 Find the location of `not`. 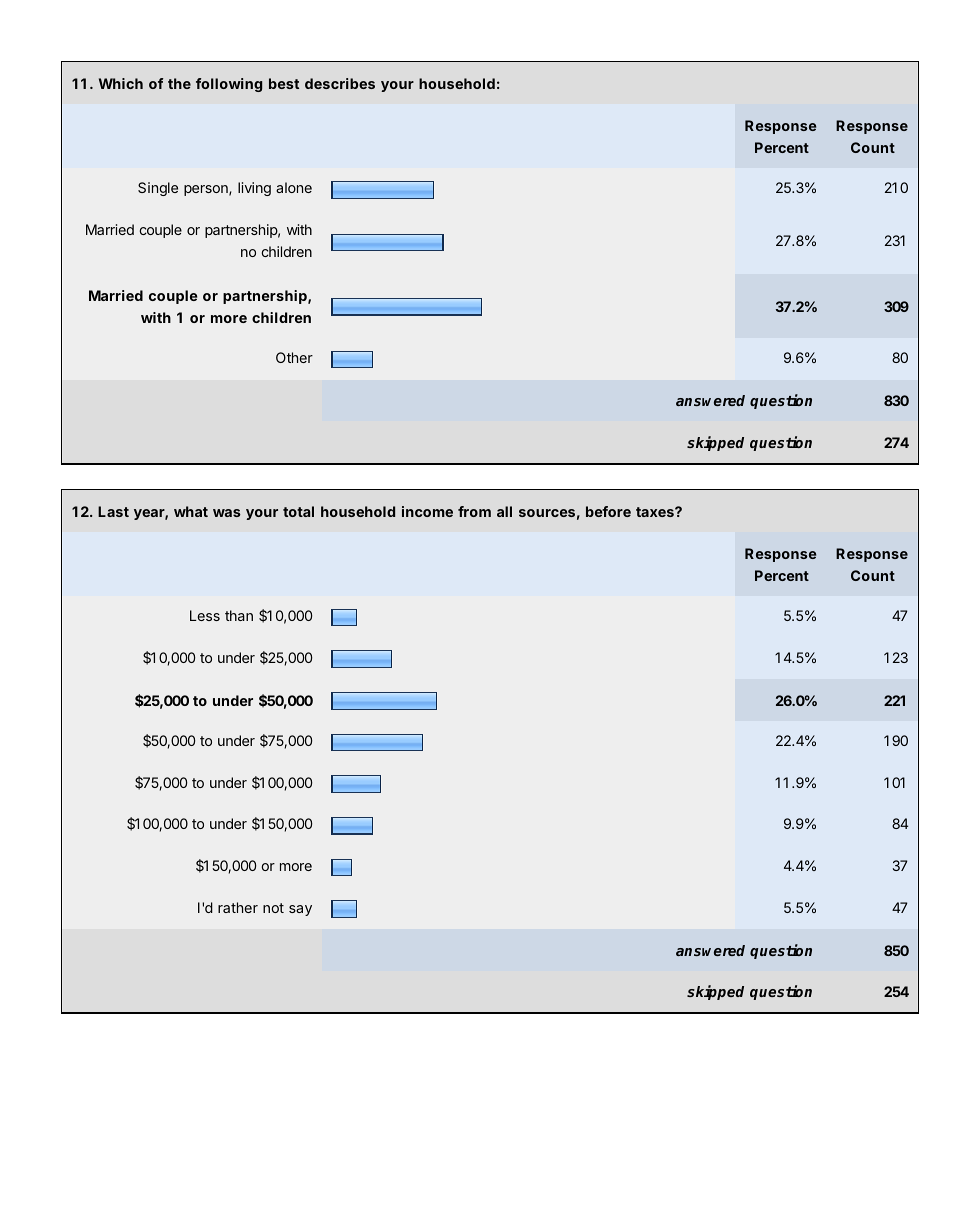

not is located at coordinates (273, 908).
